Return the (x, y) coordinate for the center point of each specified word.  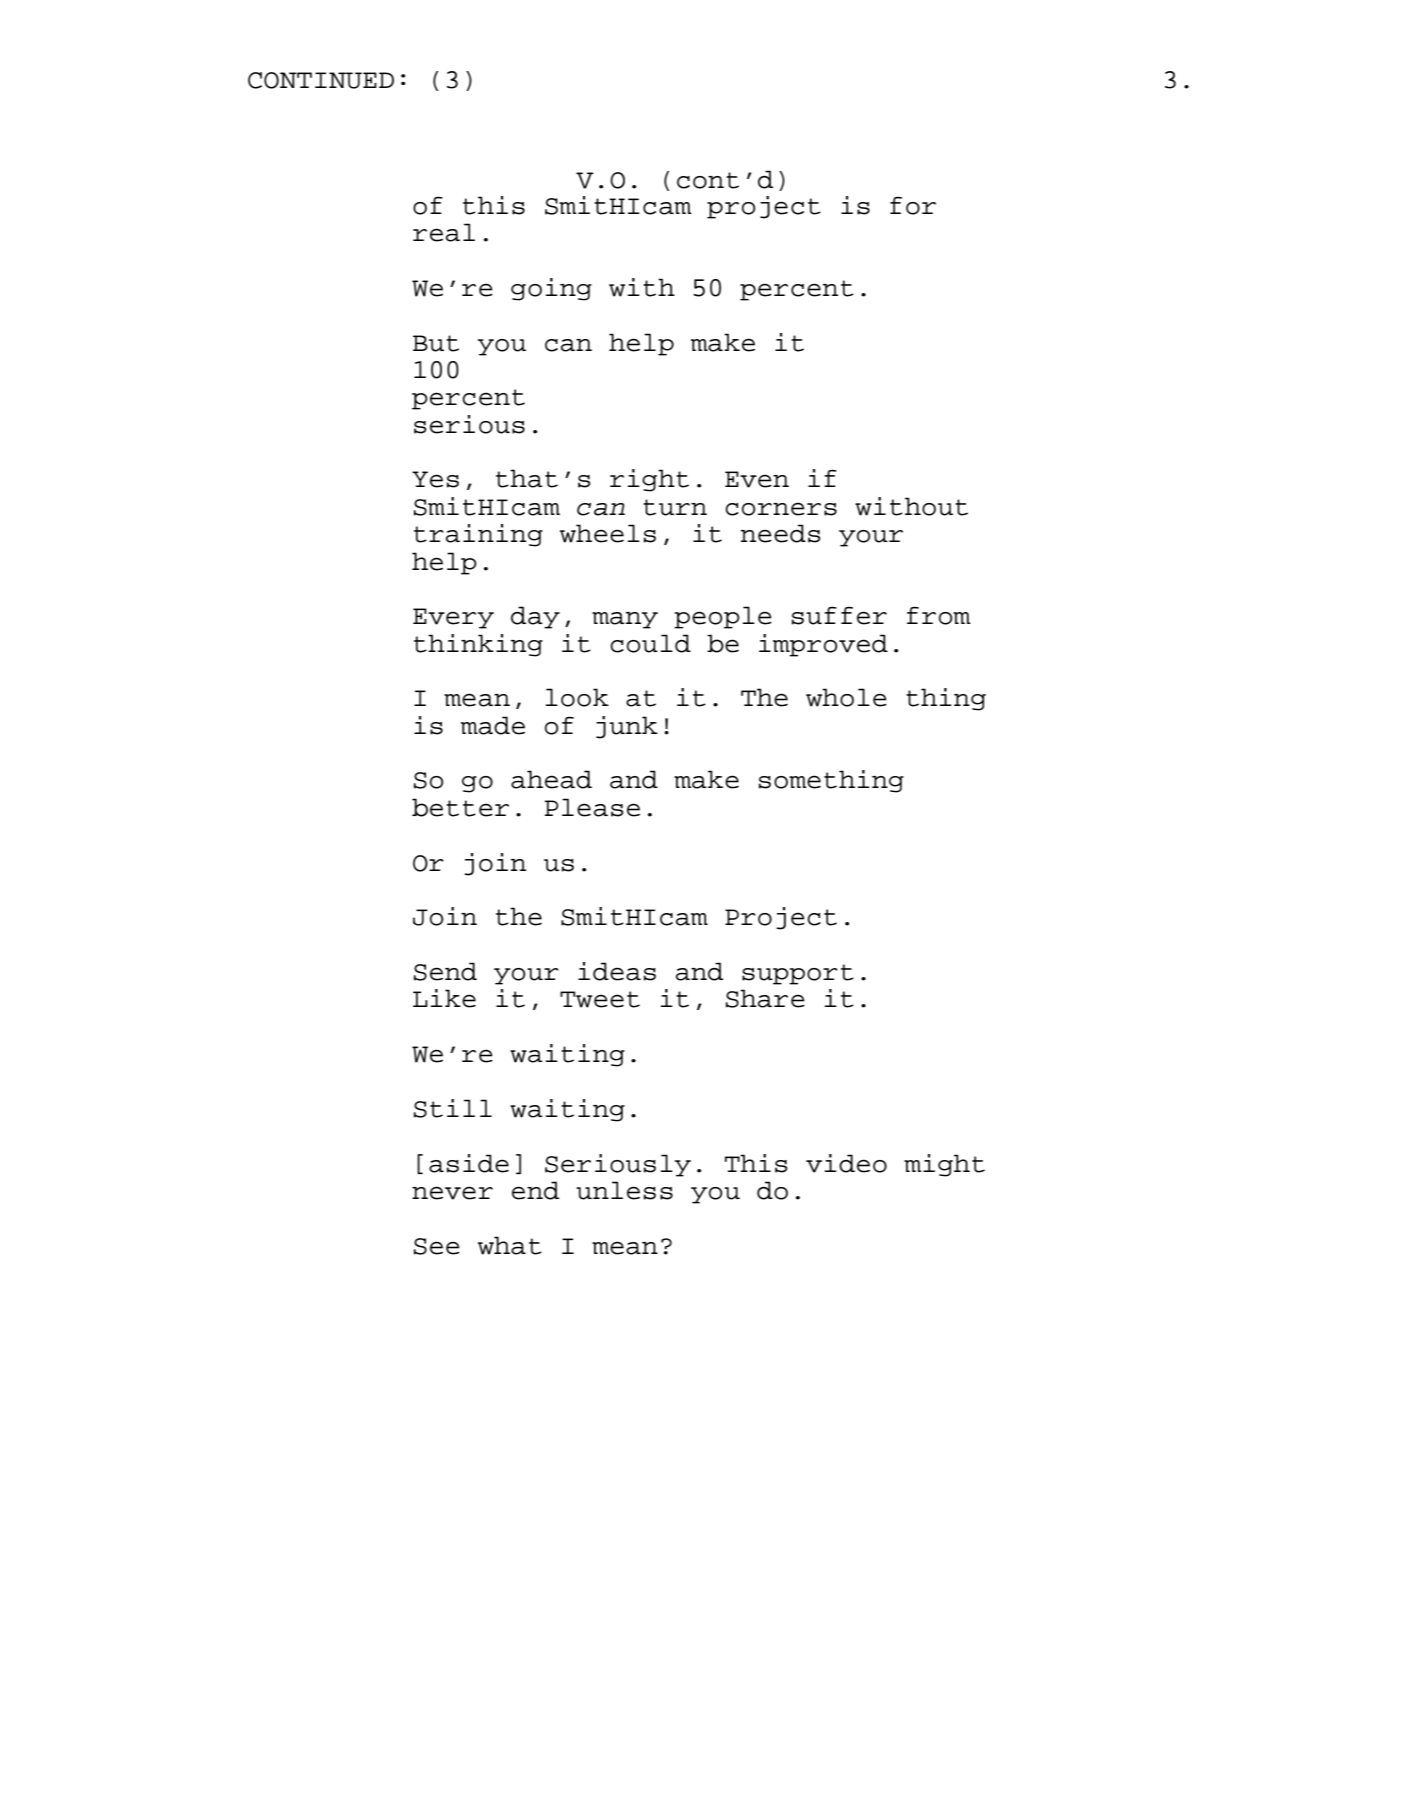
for (913, 206)
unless (624, 1190)
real (444, 232)
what (510, 1245)
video (846, 1163)
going (551, 289)
